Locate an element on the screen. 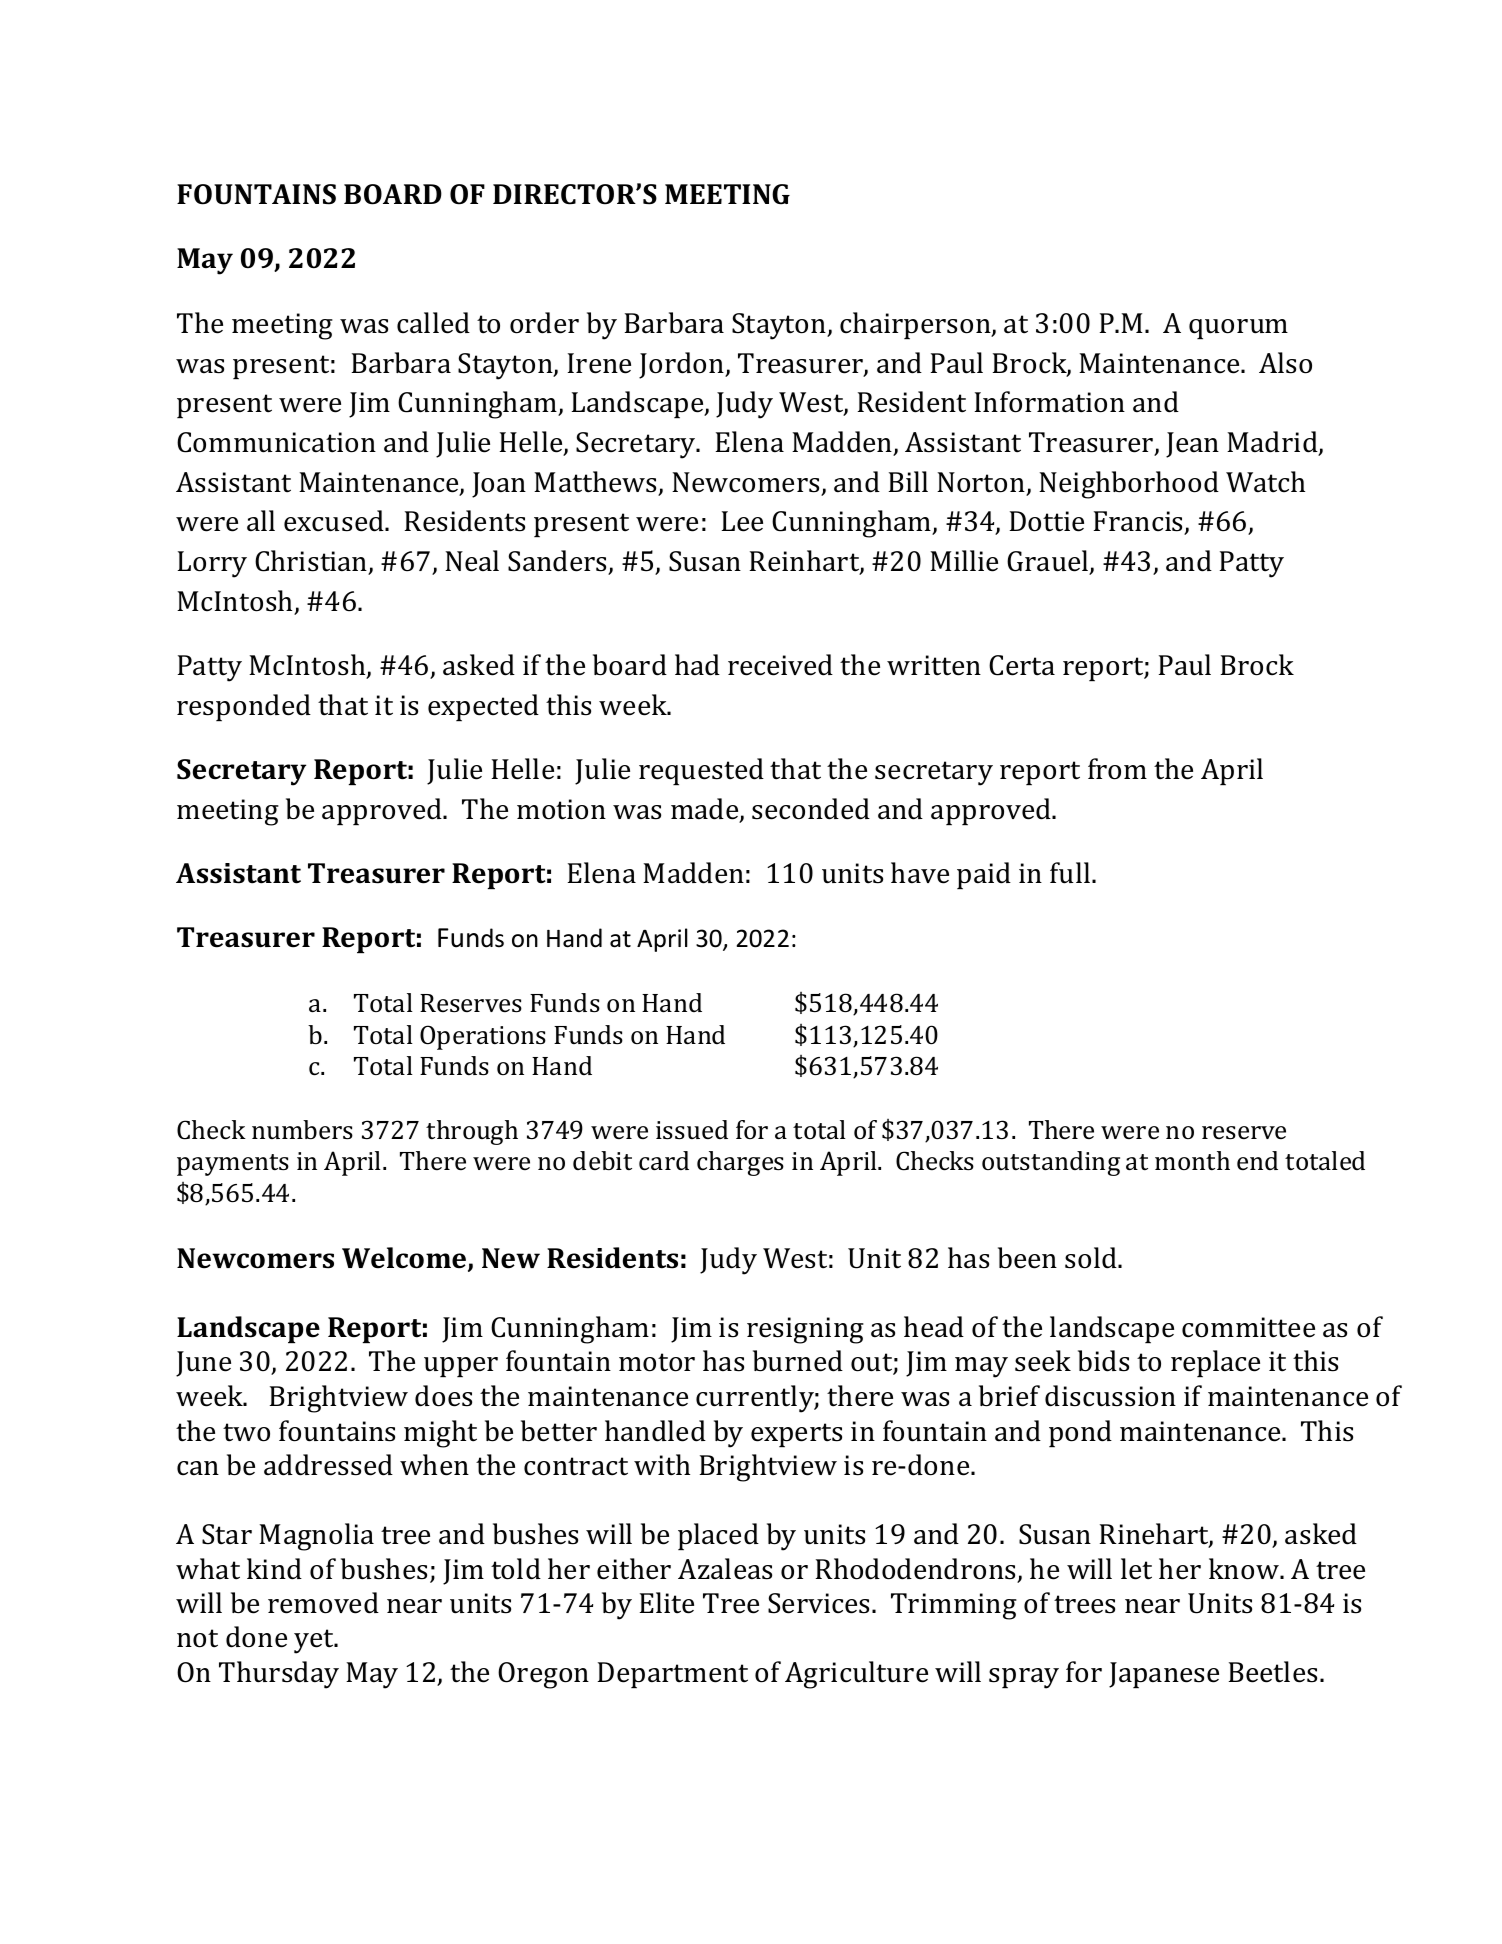 The height and width of the screenshot is (1944, 1502). yet is located at coordinates (315, 1641).
